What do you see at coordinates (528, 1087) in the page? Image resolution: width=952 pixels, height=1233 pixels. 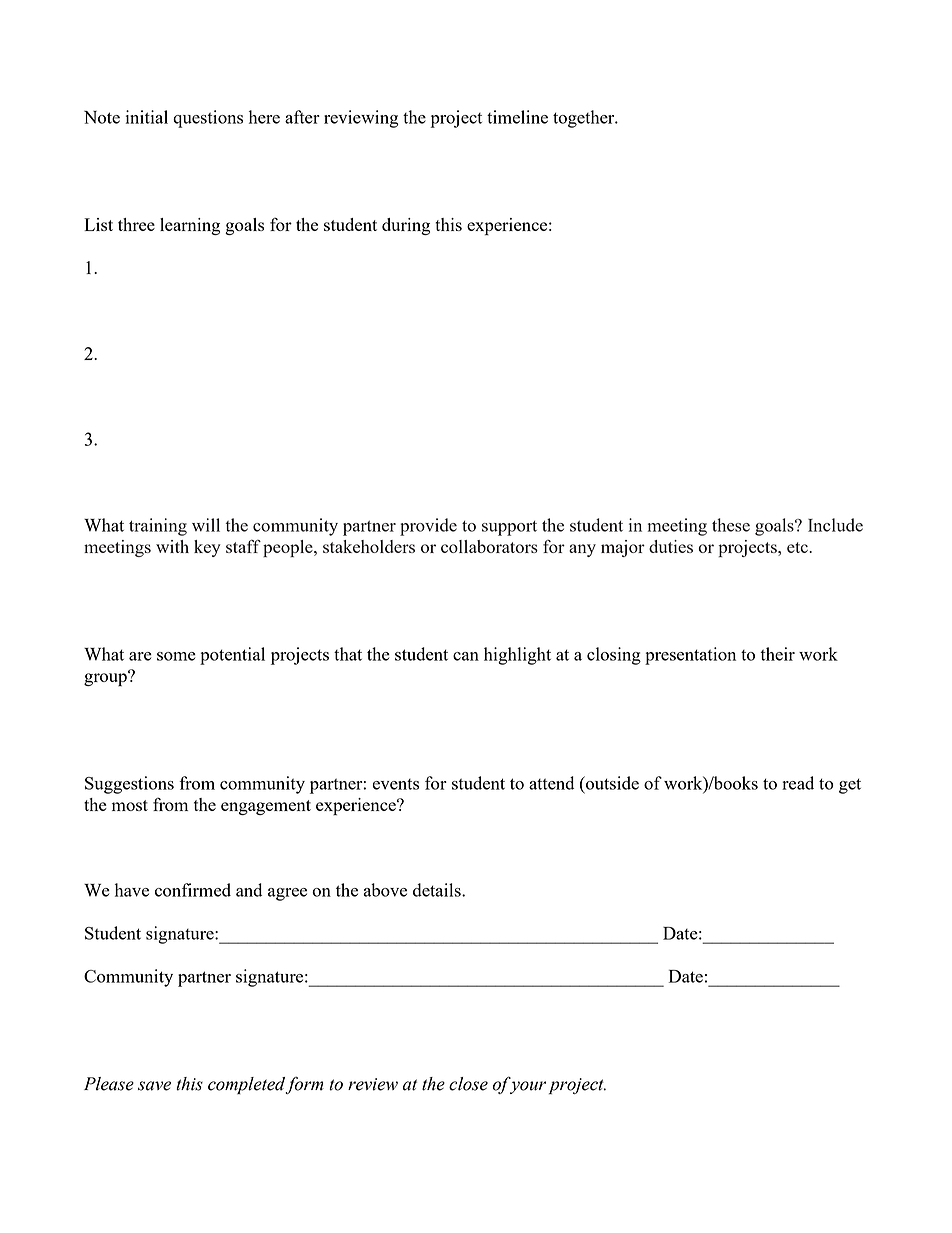 I see `your` at bounding box center [528, 1087].
